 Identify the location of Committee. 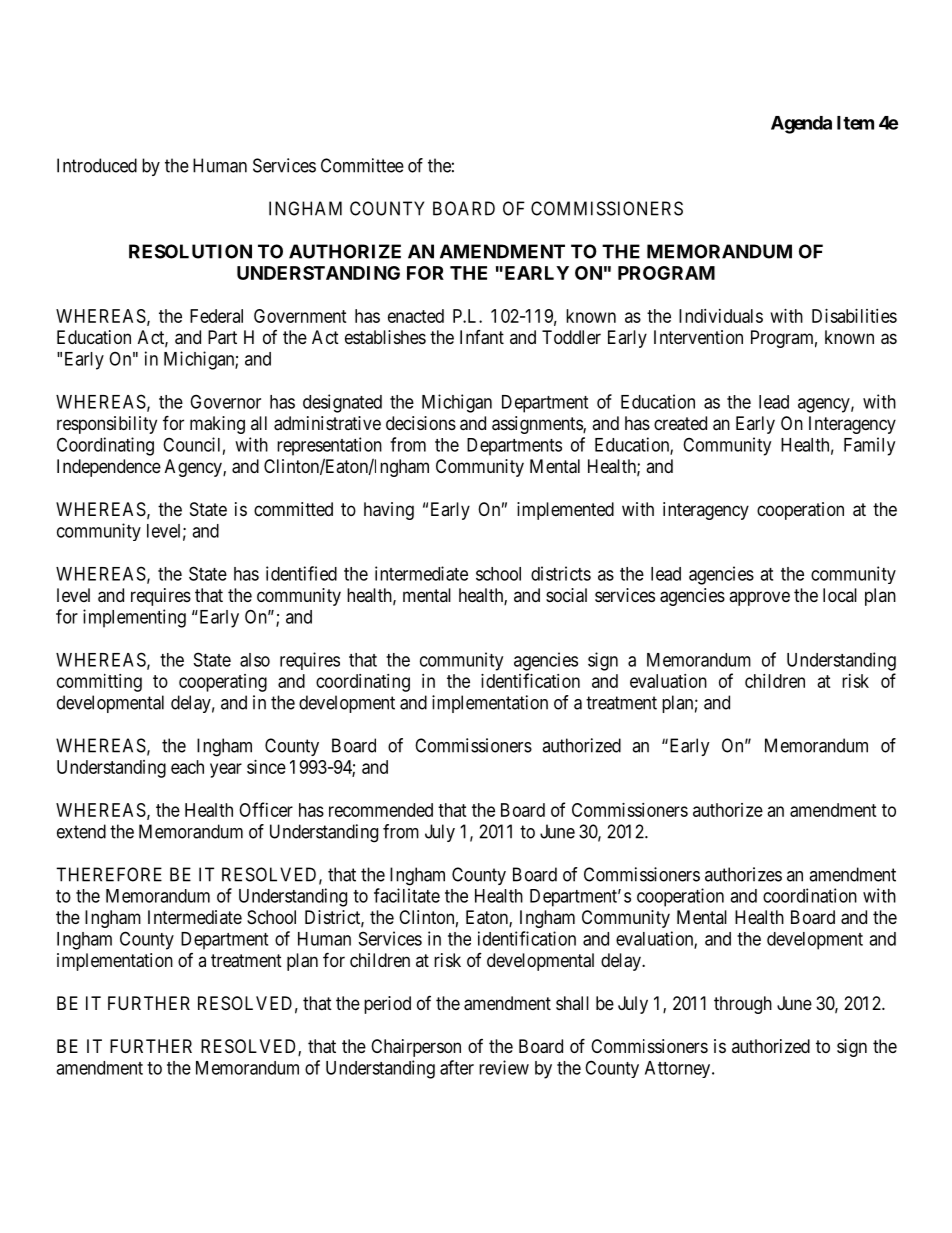
(362, 165).
